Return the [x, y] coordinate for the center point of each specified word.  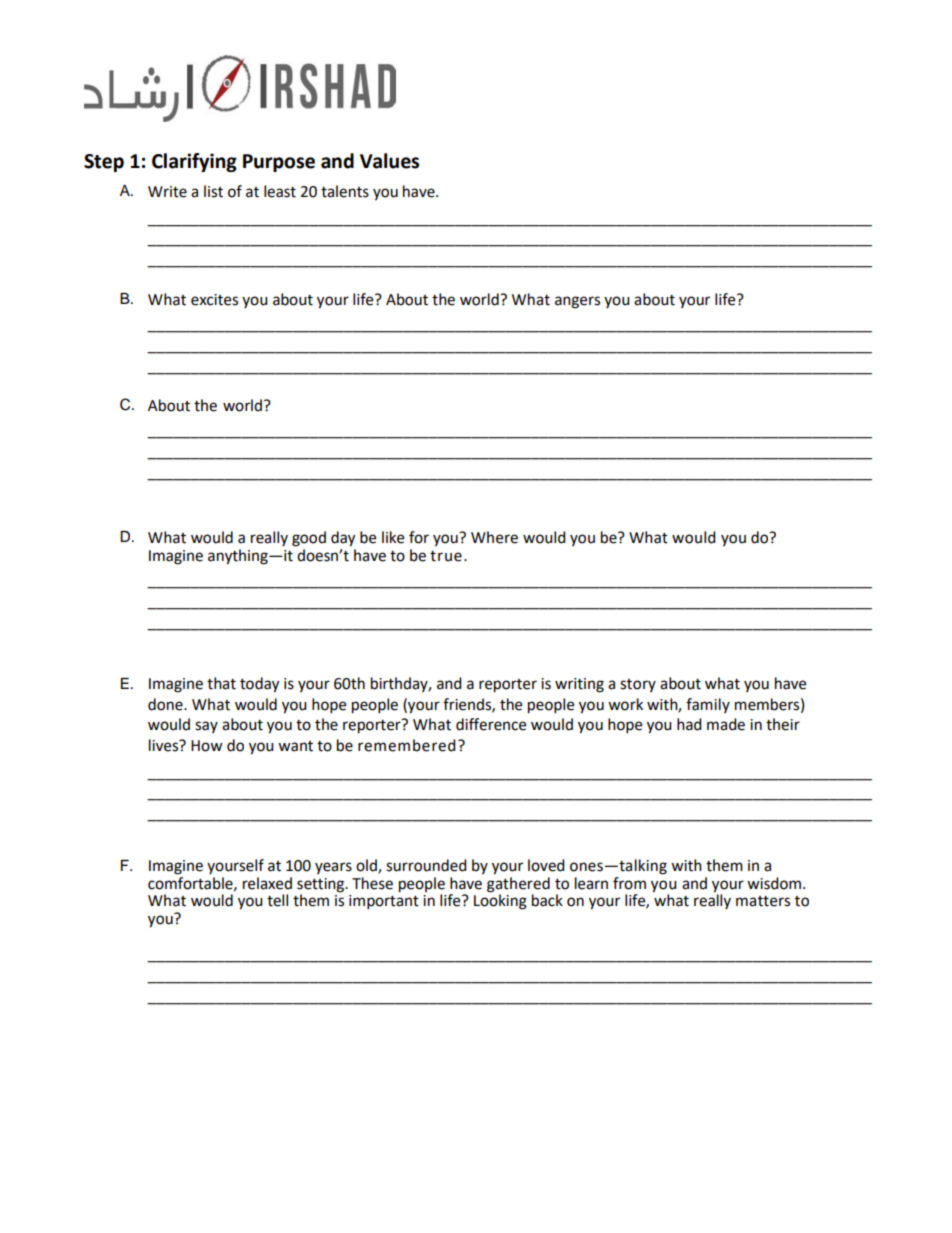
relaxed [267, 883]
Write [167, 192]
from [629, 883]
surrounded [426, 865]
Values [389, 161]
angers [577, 302]
